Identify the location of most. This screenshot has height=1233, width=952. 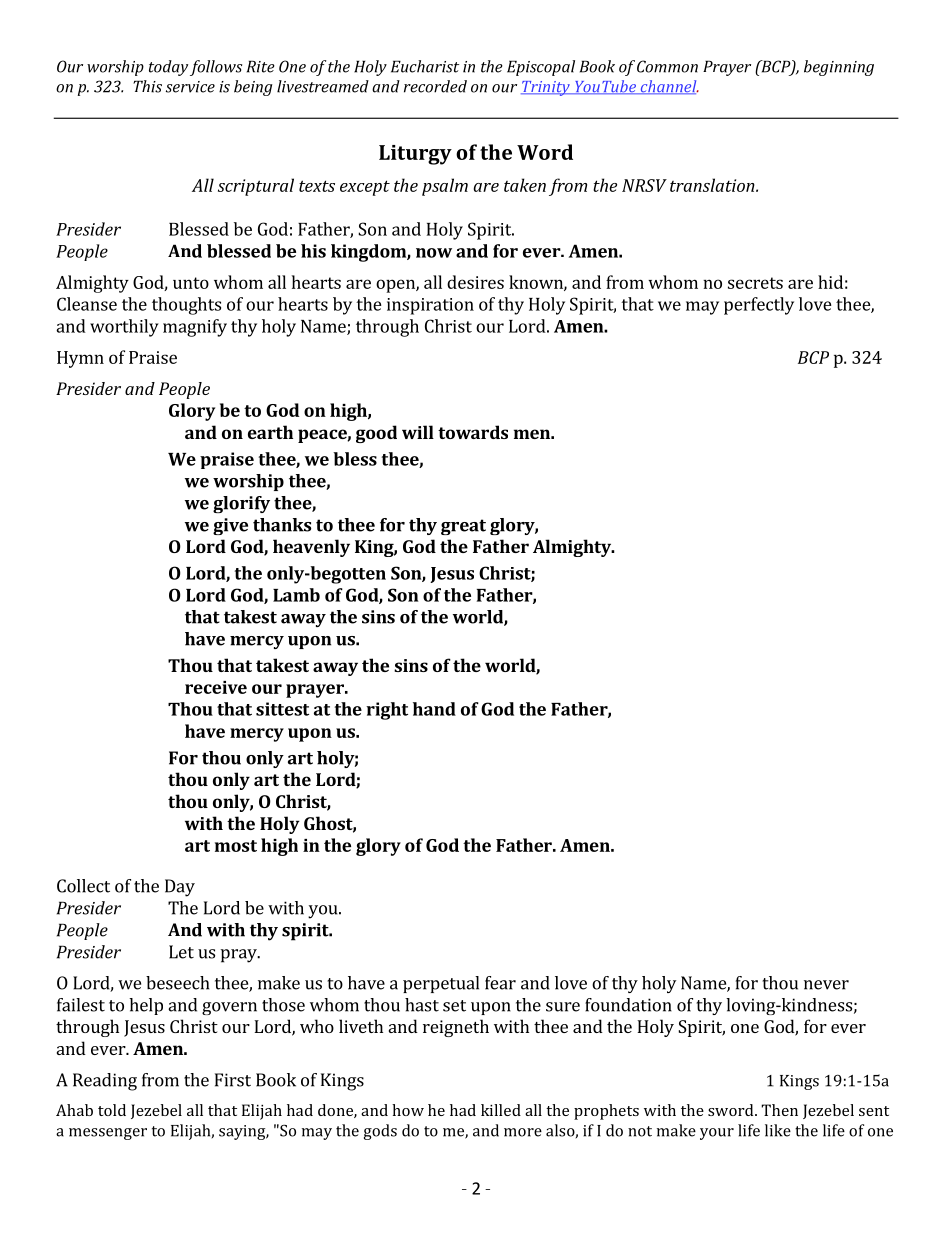
(236, 846).
